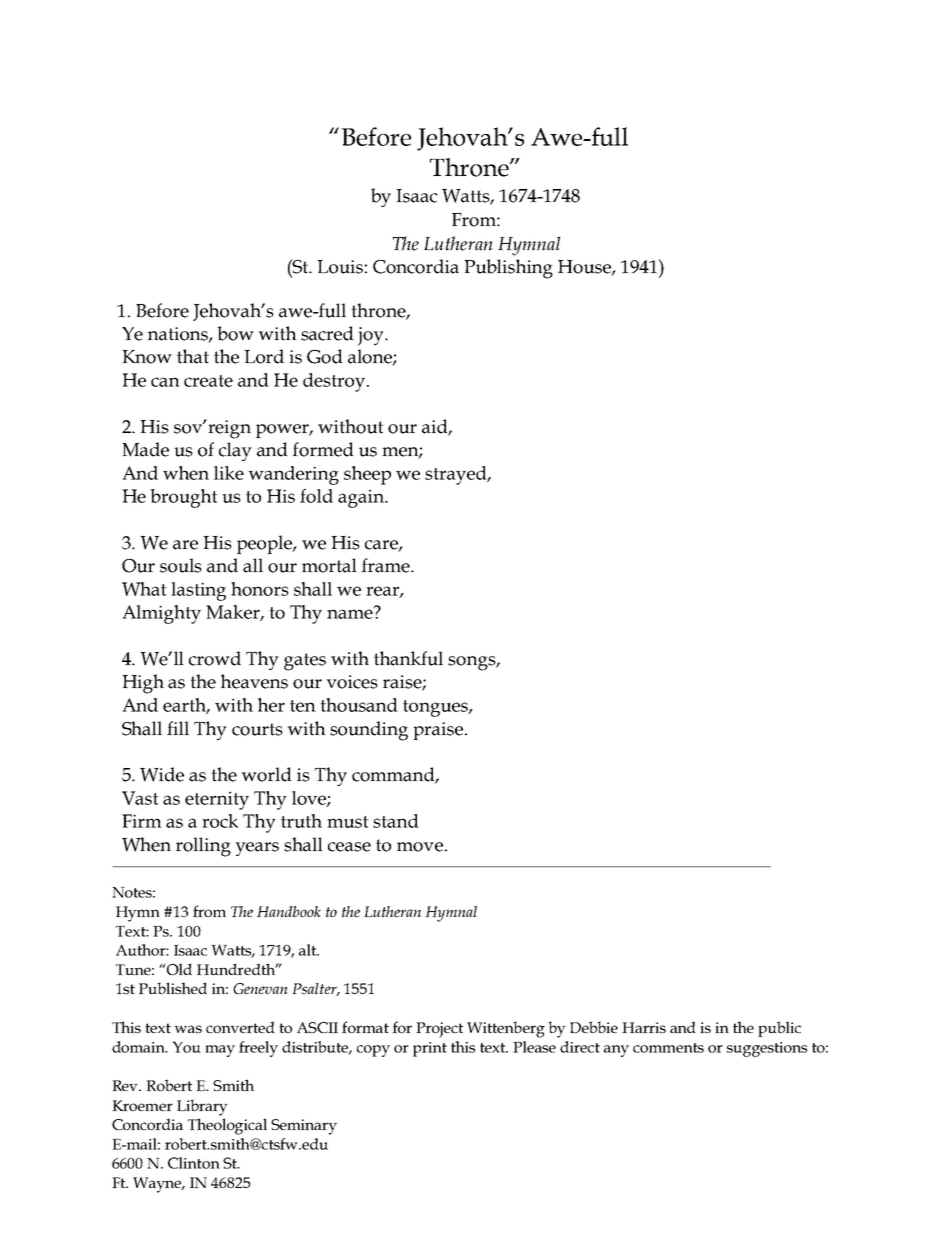  What do you see at coordinates (644, 1027) in the document?
I see `Harris` at bounding box center [644, 1027].
